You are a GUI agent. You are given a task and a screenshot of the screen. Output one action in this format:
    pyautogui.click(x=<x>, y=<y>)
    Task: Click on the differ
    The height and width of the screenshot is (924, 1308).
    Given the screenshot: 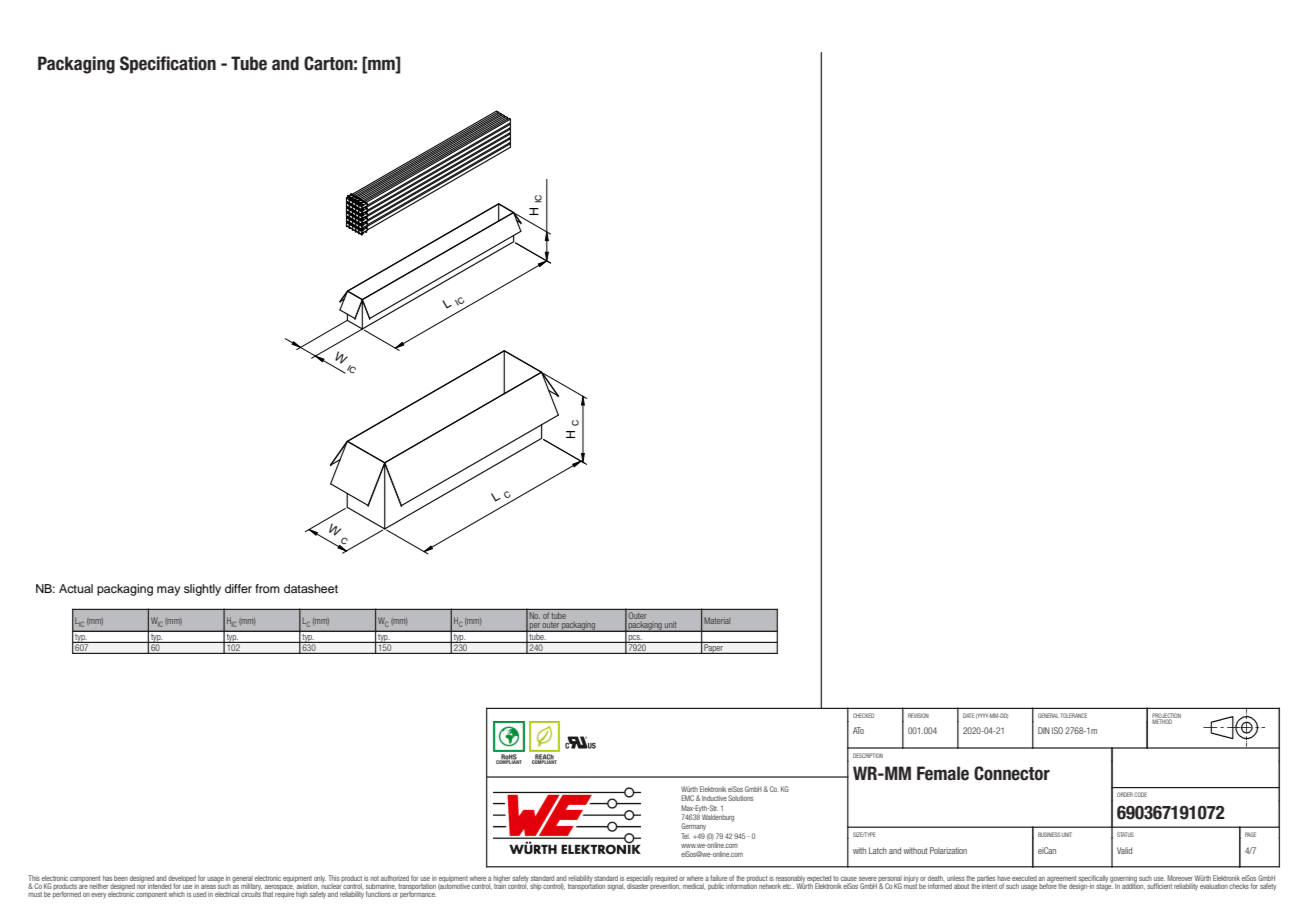 What is the action you would take?
    pyautogui.click(x=238, y=588)
